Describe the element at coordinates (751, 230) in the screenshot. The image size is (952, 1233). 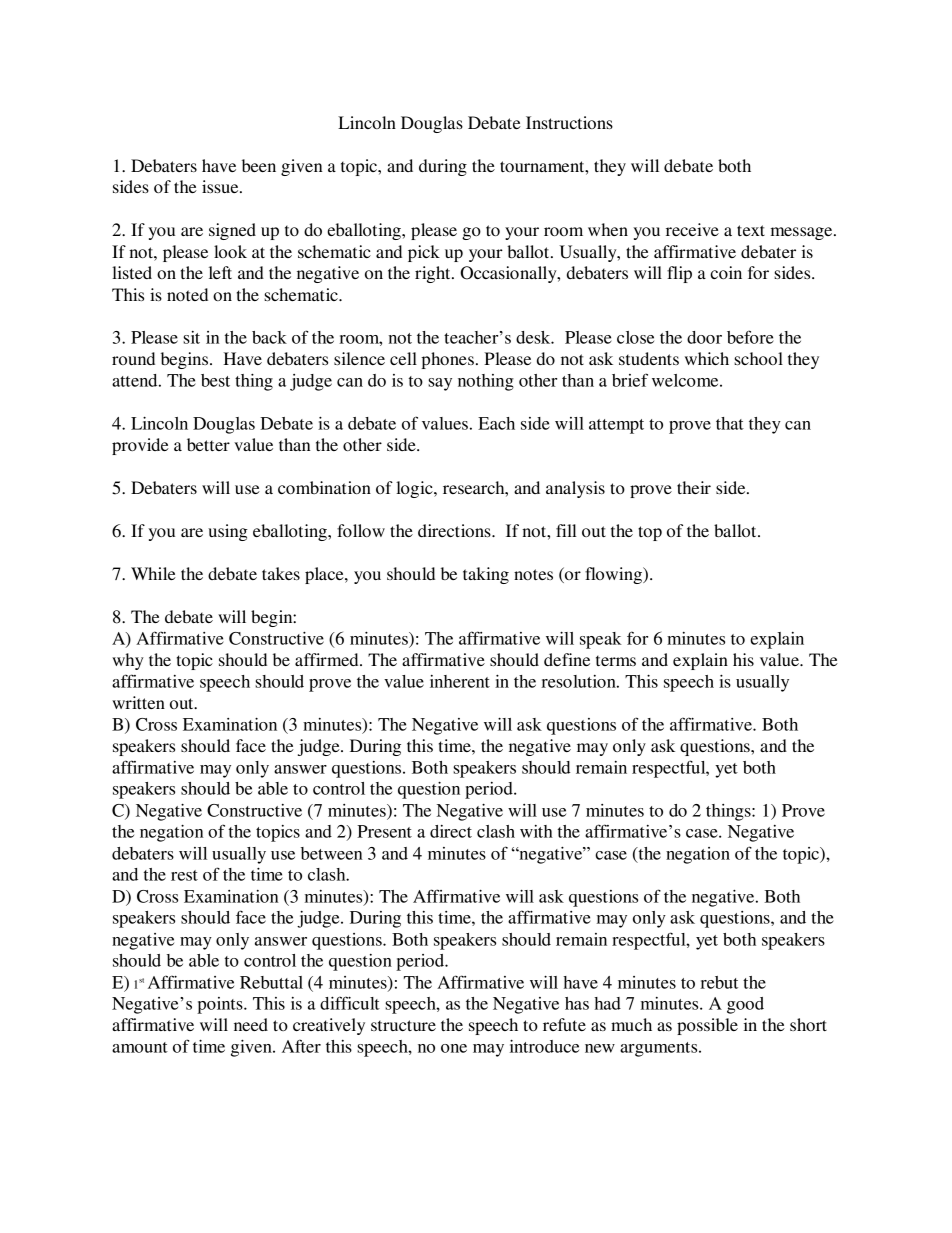
I see `text` at that location.
